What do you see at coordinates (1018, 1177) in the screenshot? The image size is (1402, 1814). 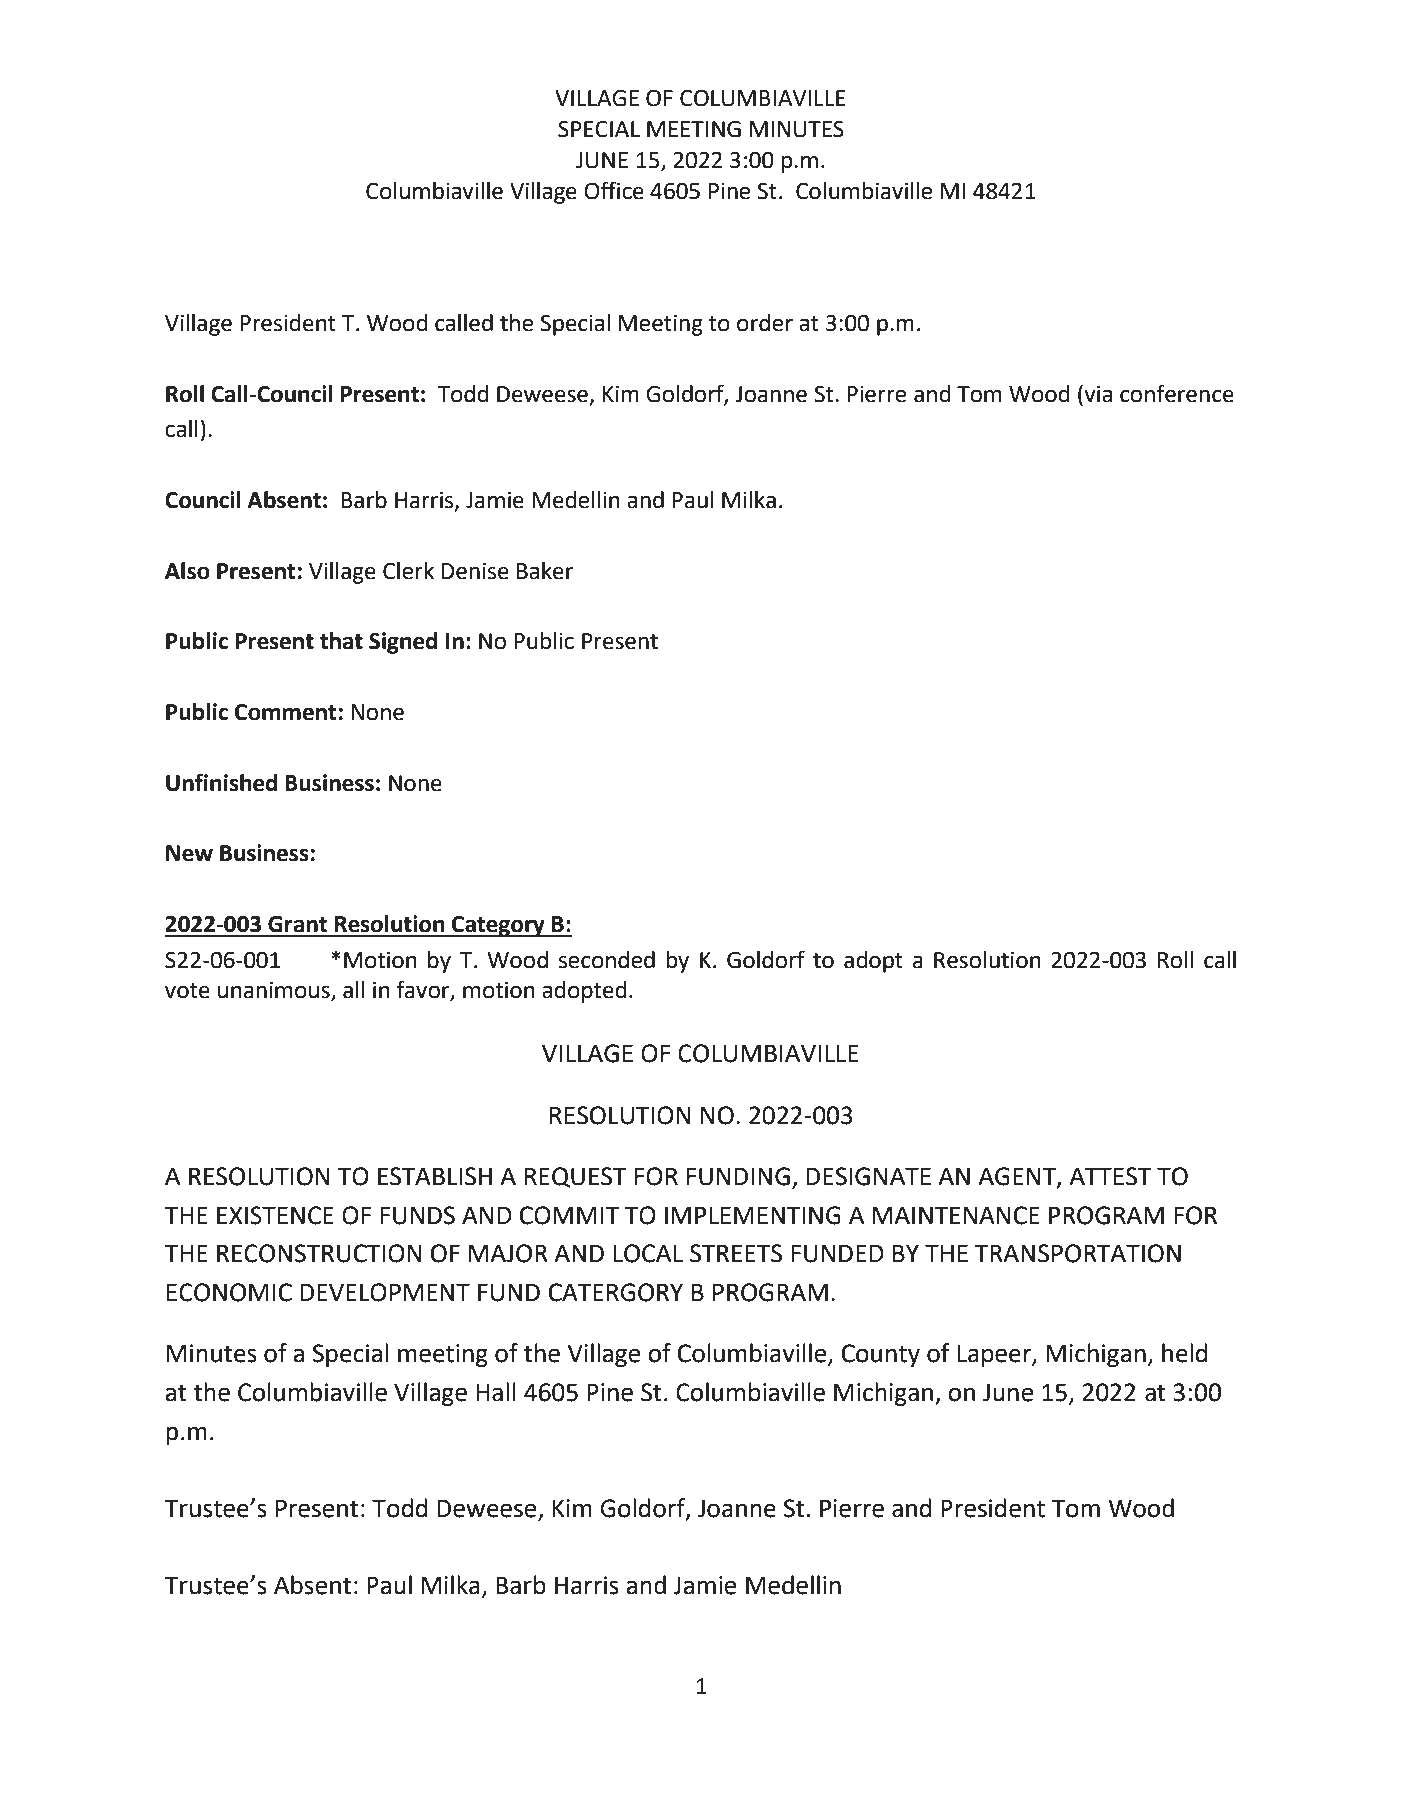 I see `AGENT` at bounding box center [1018, 1177].
